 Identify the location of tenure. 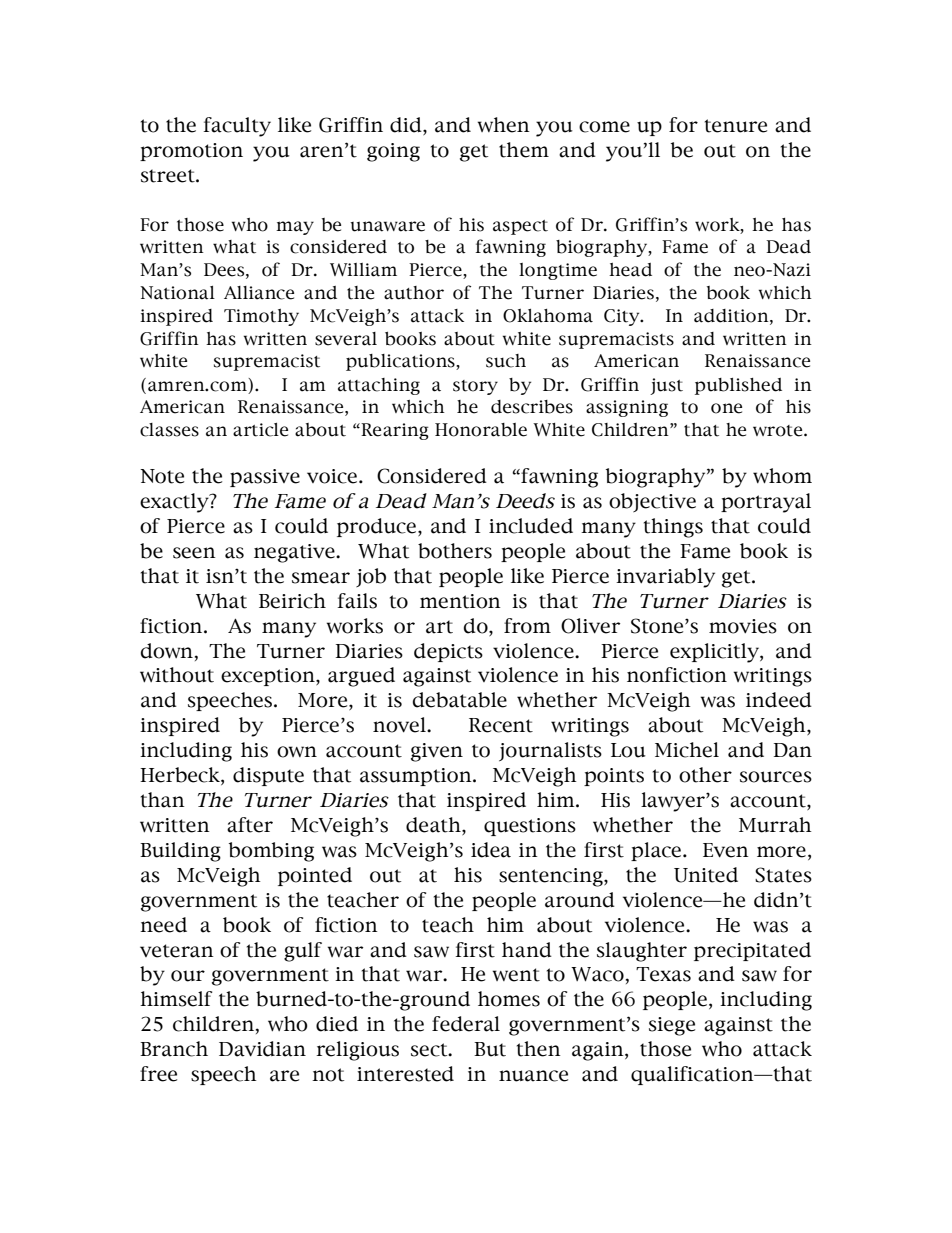
(736, 126).
